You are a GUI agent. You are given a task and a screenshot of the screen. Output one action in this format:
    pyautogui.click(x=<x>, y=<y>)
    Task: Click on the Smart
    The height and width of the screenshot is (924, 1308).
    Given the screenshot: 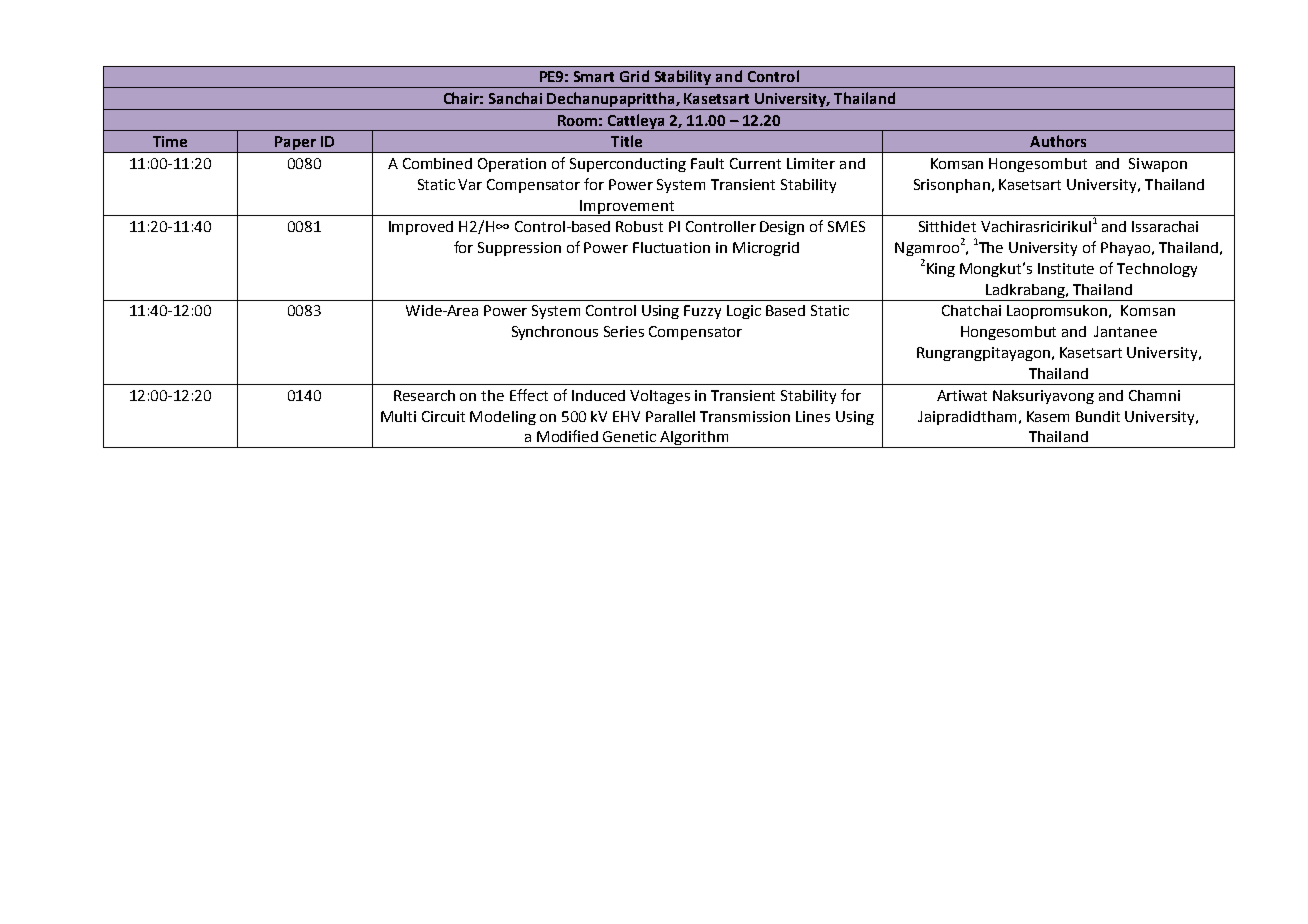 What is the action you would take?
    pyautogui.click(x=594, y=76)
